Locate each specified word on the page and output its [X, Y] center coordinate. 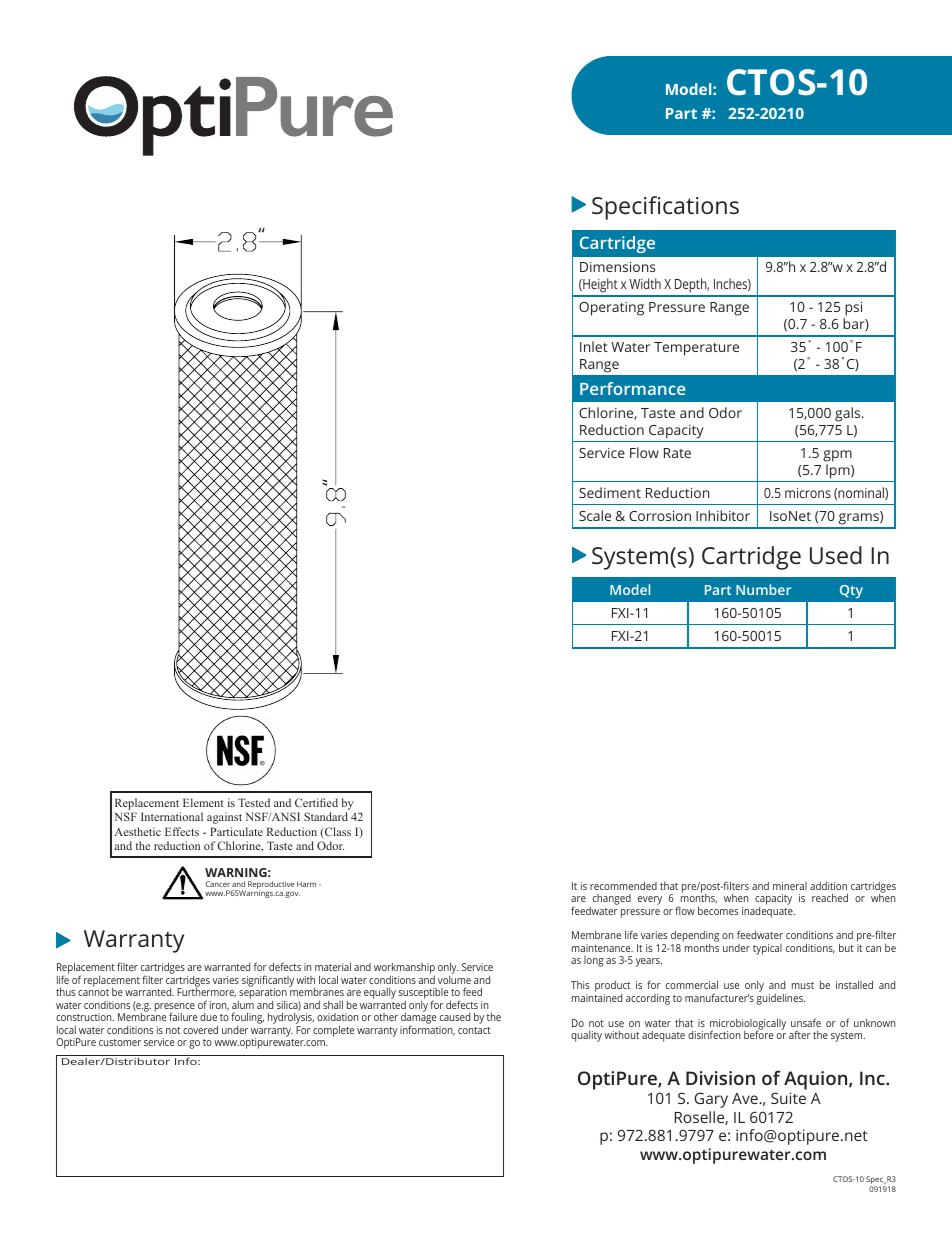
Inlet [594, 346]
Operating [611, 309]
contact [474, 1030]
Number [763, 589]
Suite [788, 1098]
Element [203, 802]
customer [120, 1042]
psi [853, 310]
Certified [316, 802]
